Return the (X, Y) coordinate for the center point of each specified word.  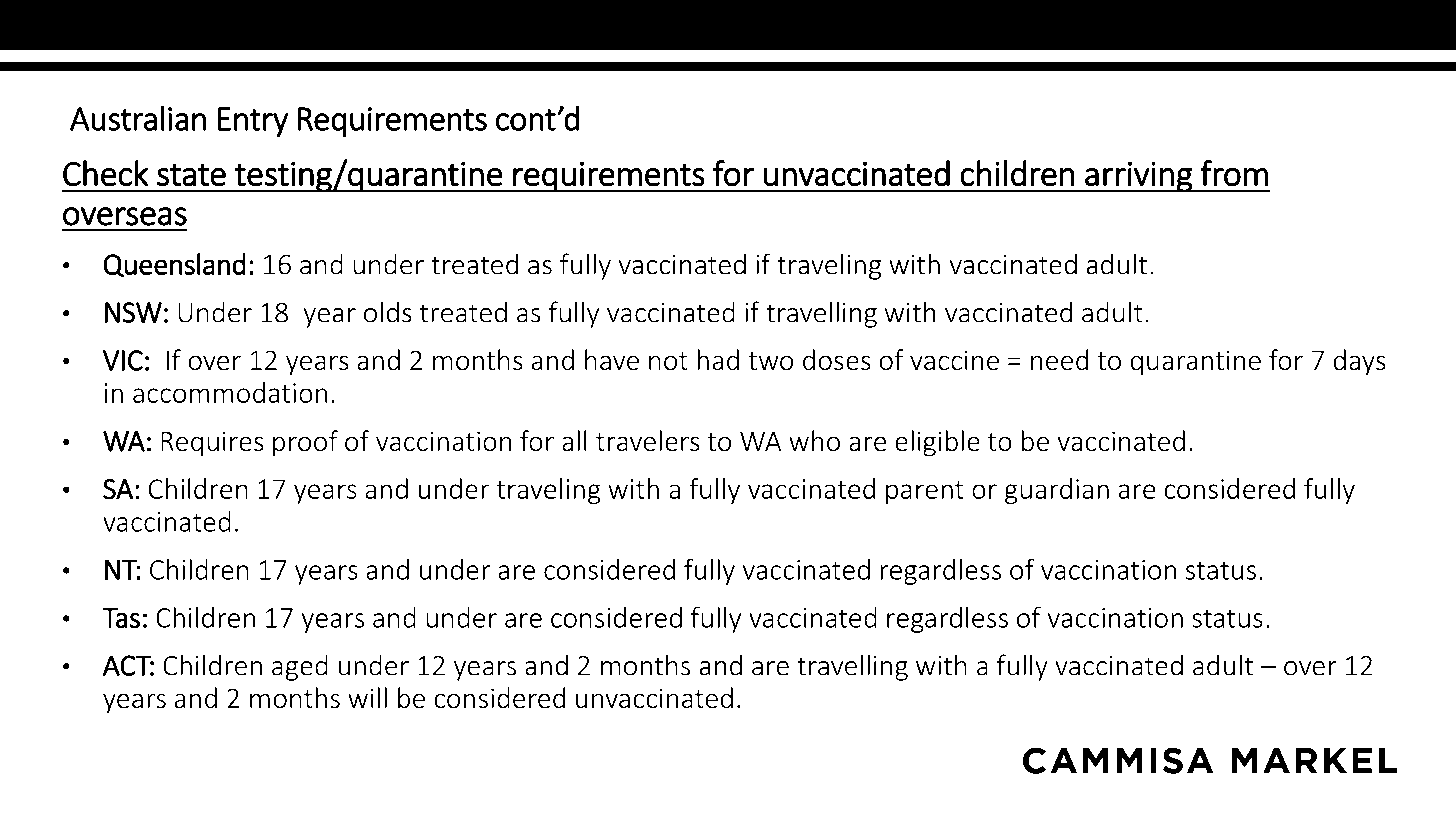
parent (925, 492)
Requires (212, 444)
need (1059, 360)
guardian (1057, 491)
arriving (1138, 177)
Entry (253, 122)
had (718, 360)
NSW (133, 312)
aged (300, 667)
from (1234, 173)
